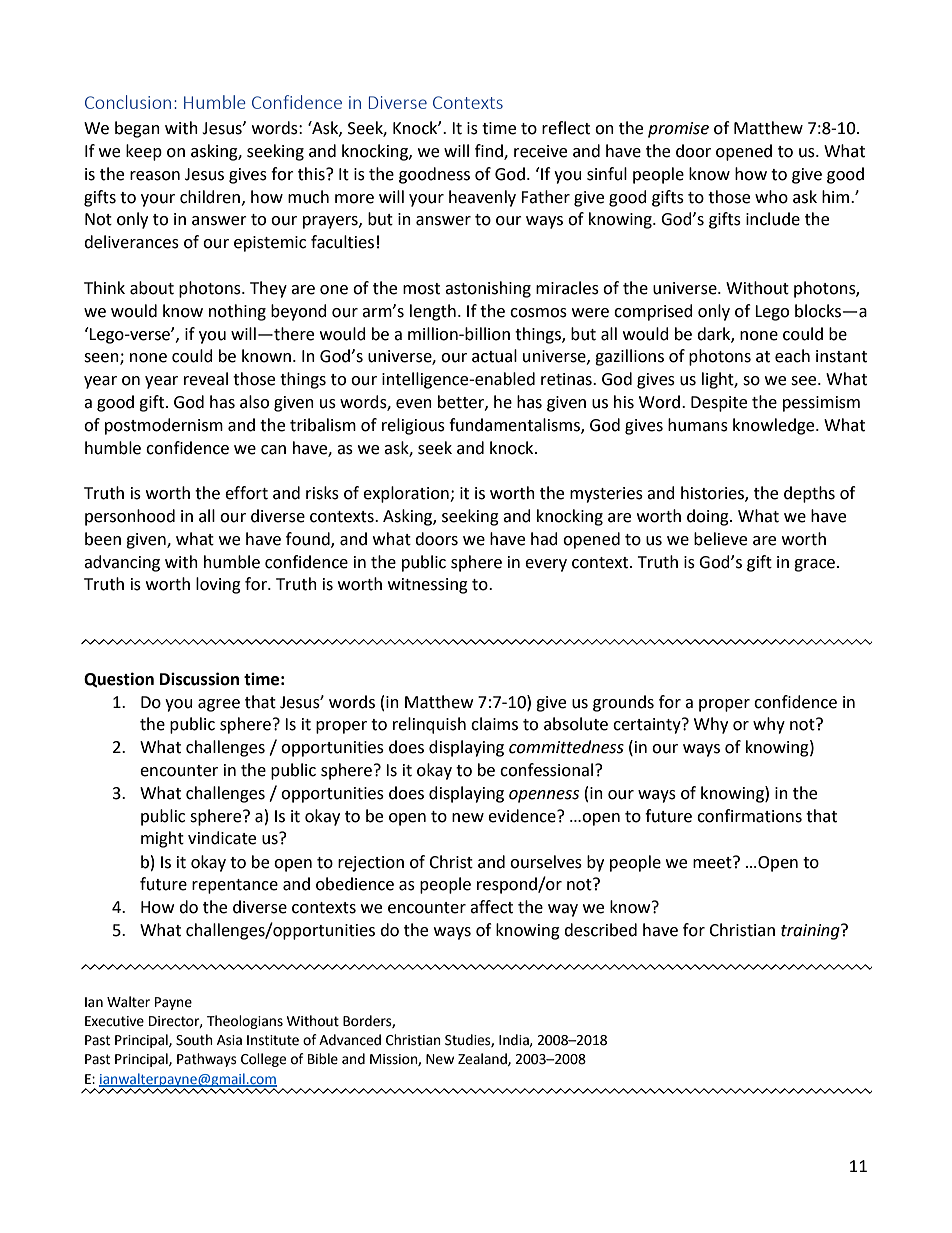 Image resolution: width=952 pixels, height=1233 pixels. Describe the element at coordinates (194, 1040) in the screenshot. I see `South` at that location.
